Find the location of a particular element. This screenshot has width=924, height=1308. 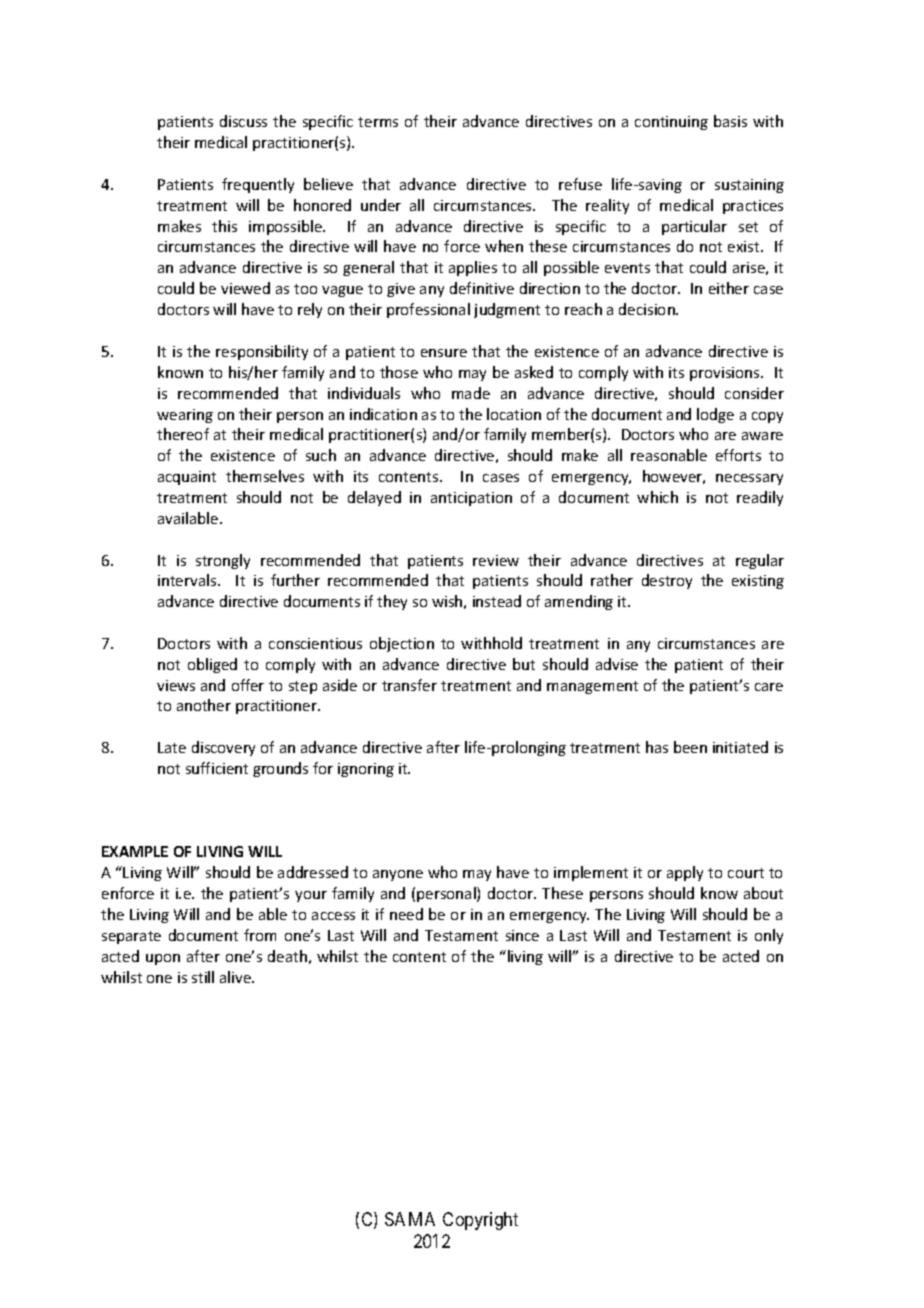

discuss is located at coordinates (243, 121).
